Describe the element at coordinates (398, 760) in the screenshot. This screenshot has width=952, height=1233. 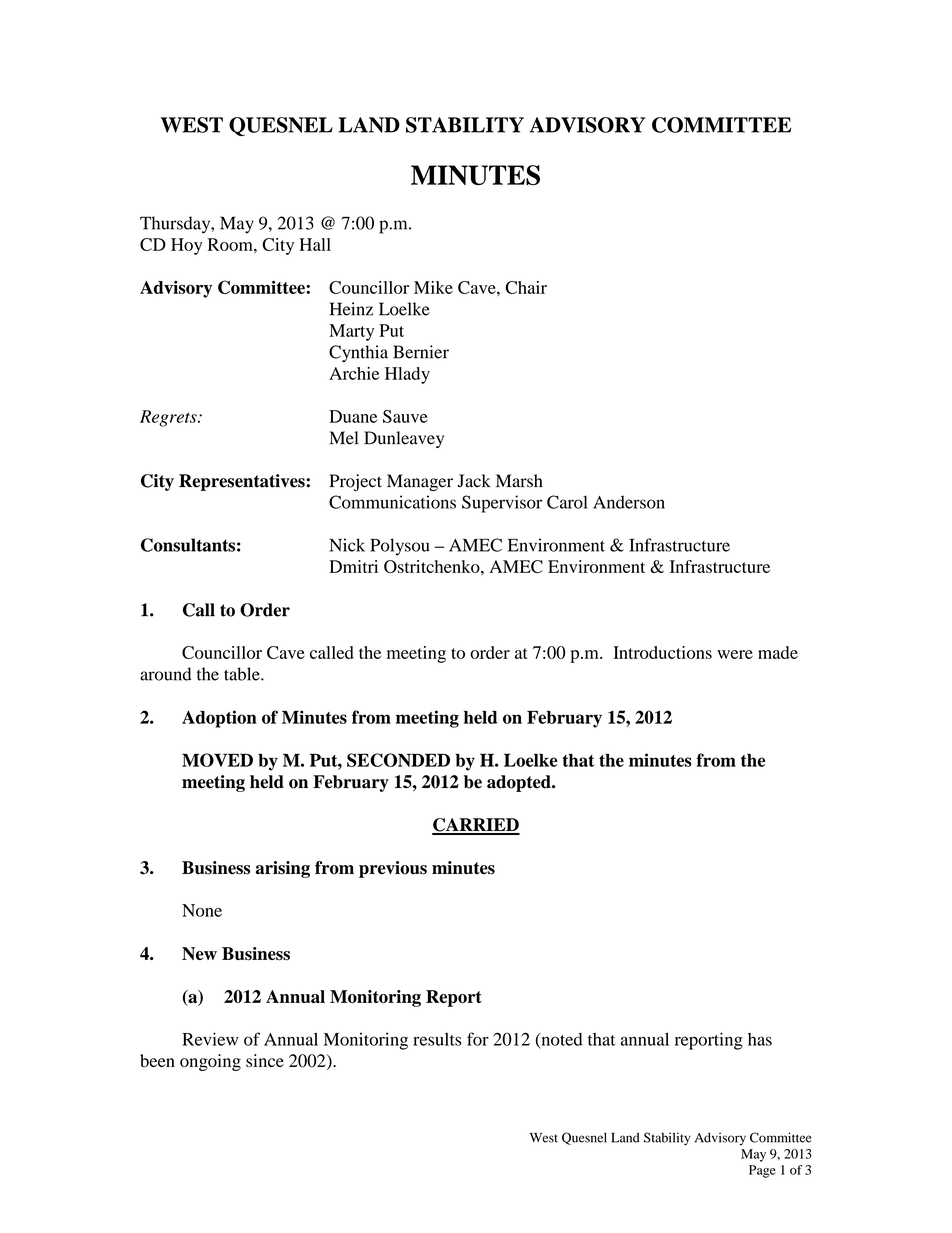
I see `SECONDED` at that location.
